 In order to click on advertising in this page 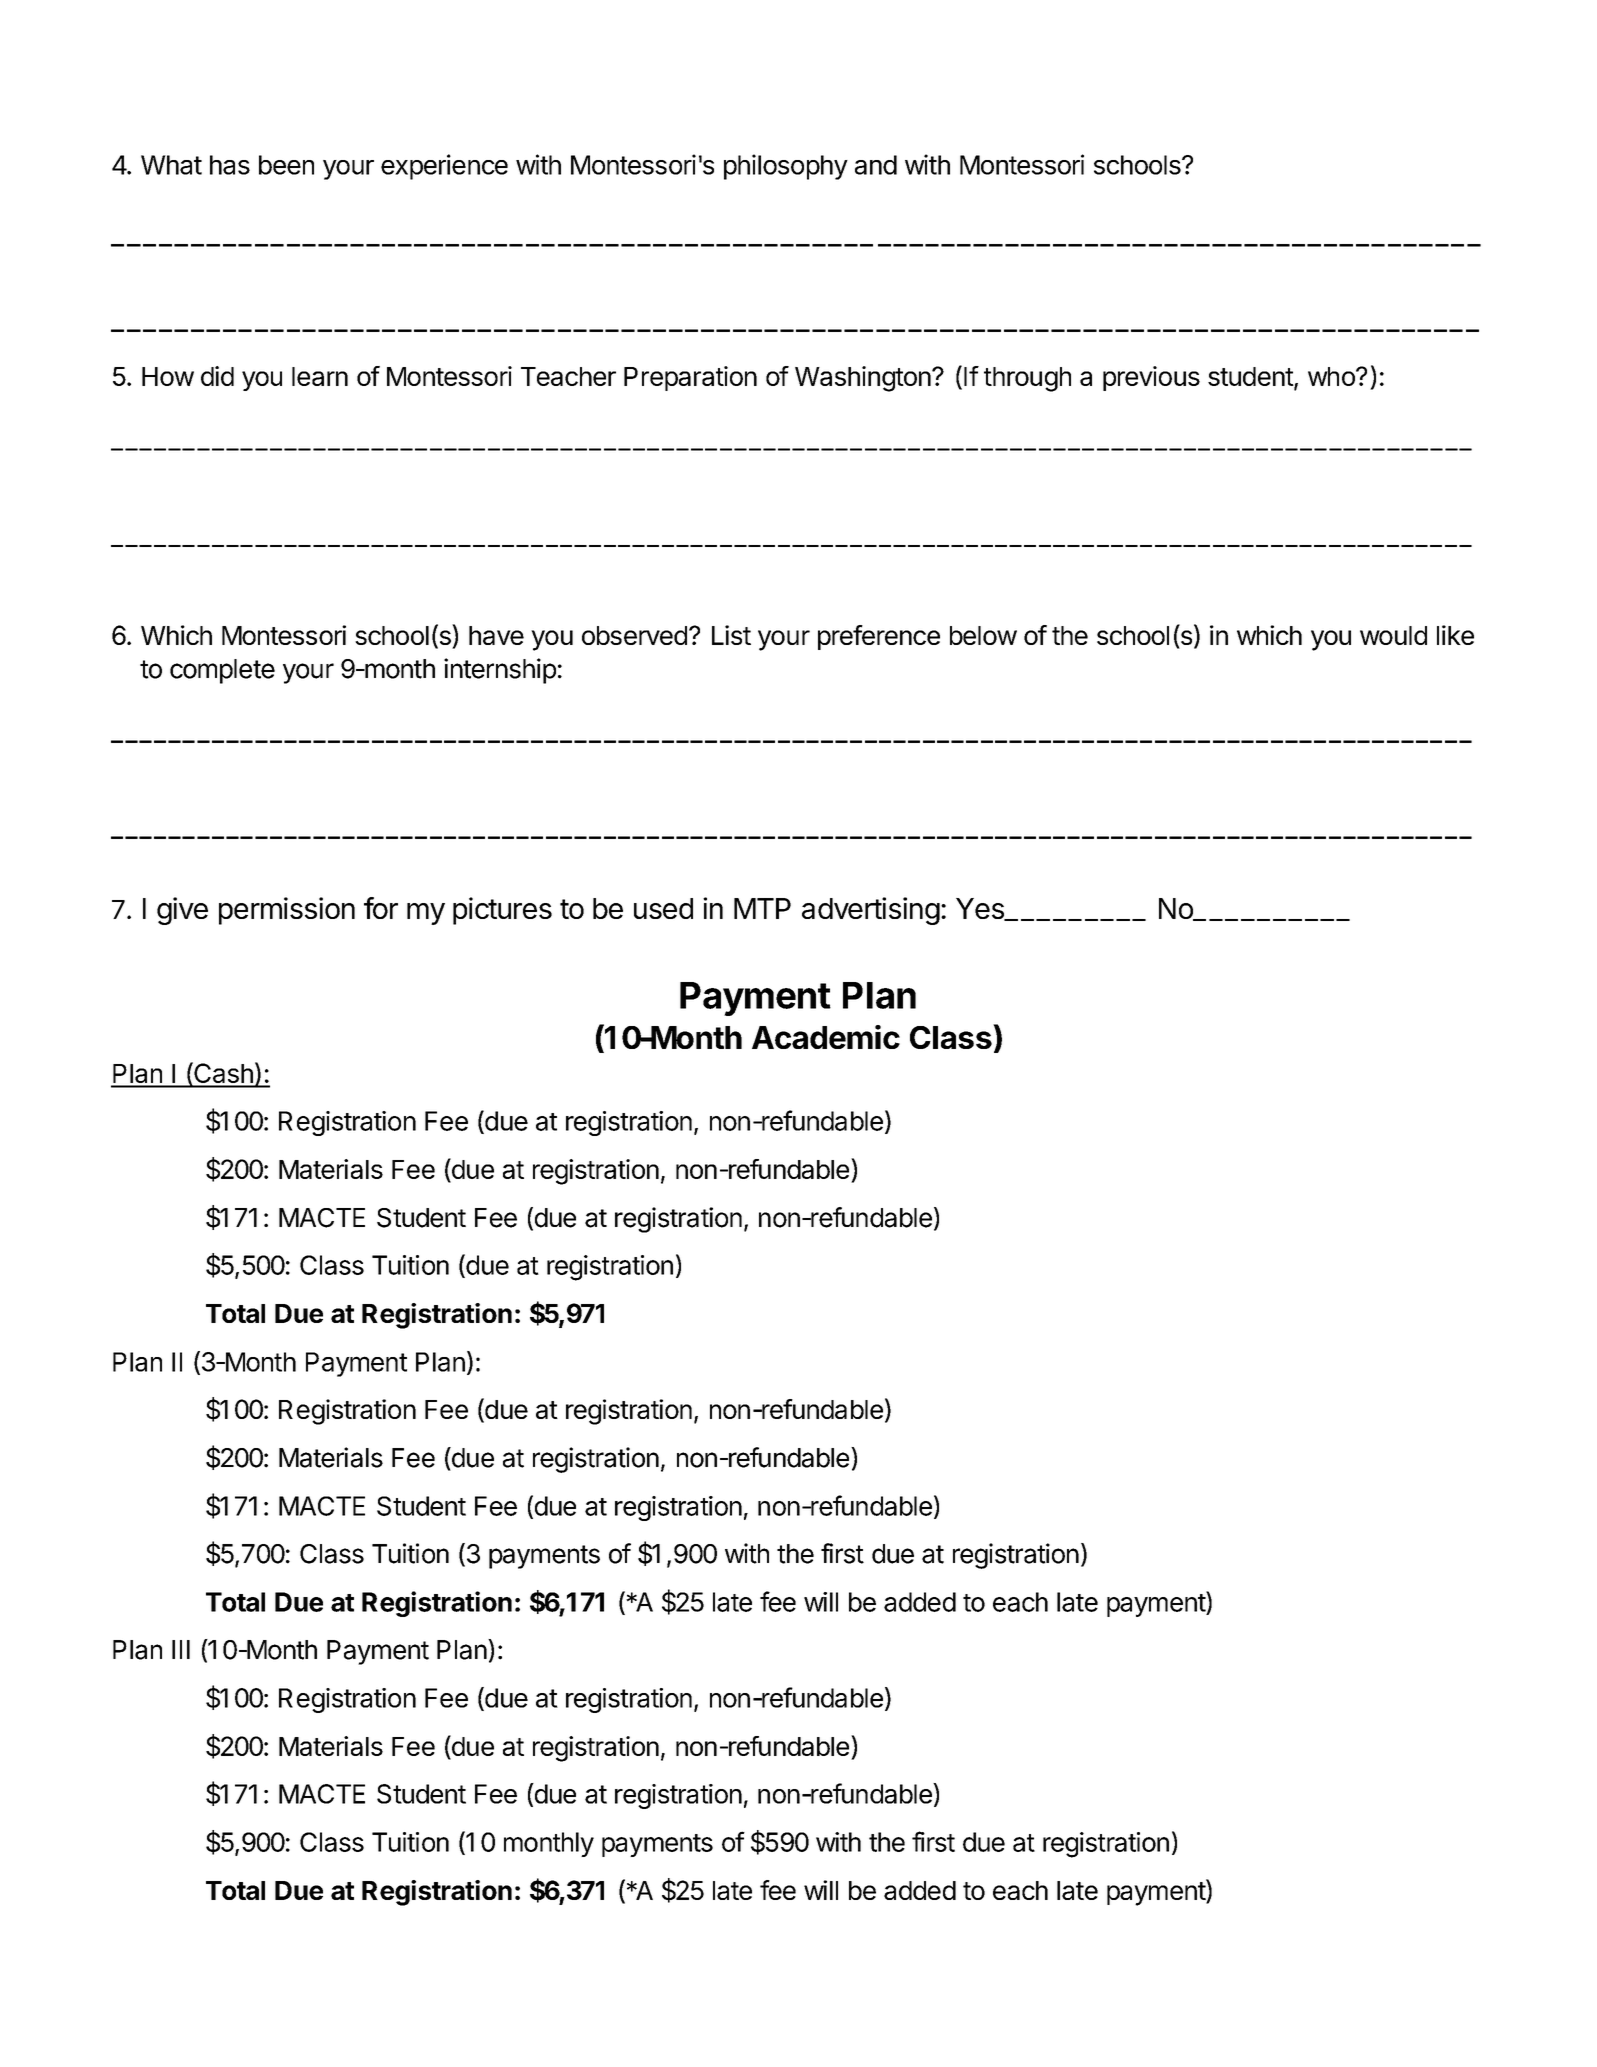, I will do `click(871, 911)`.
